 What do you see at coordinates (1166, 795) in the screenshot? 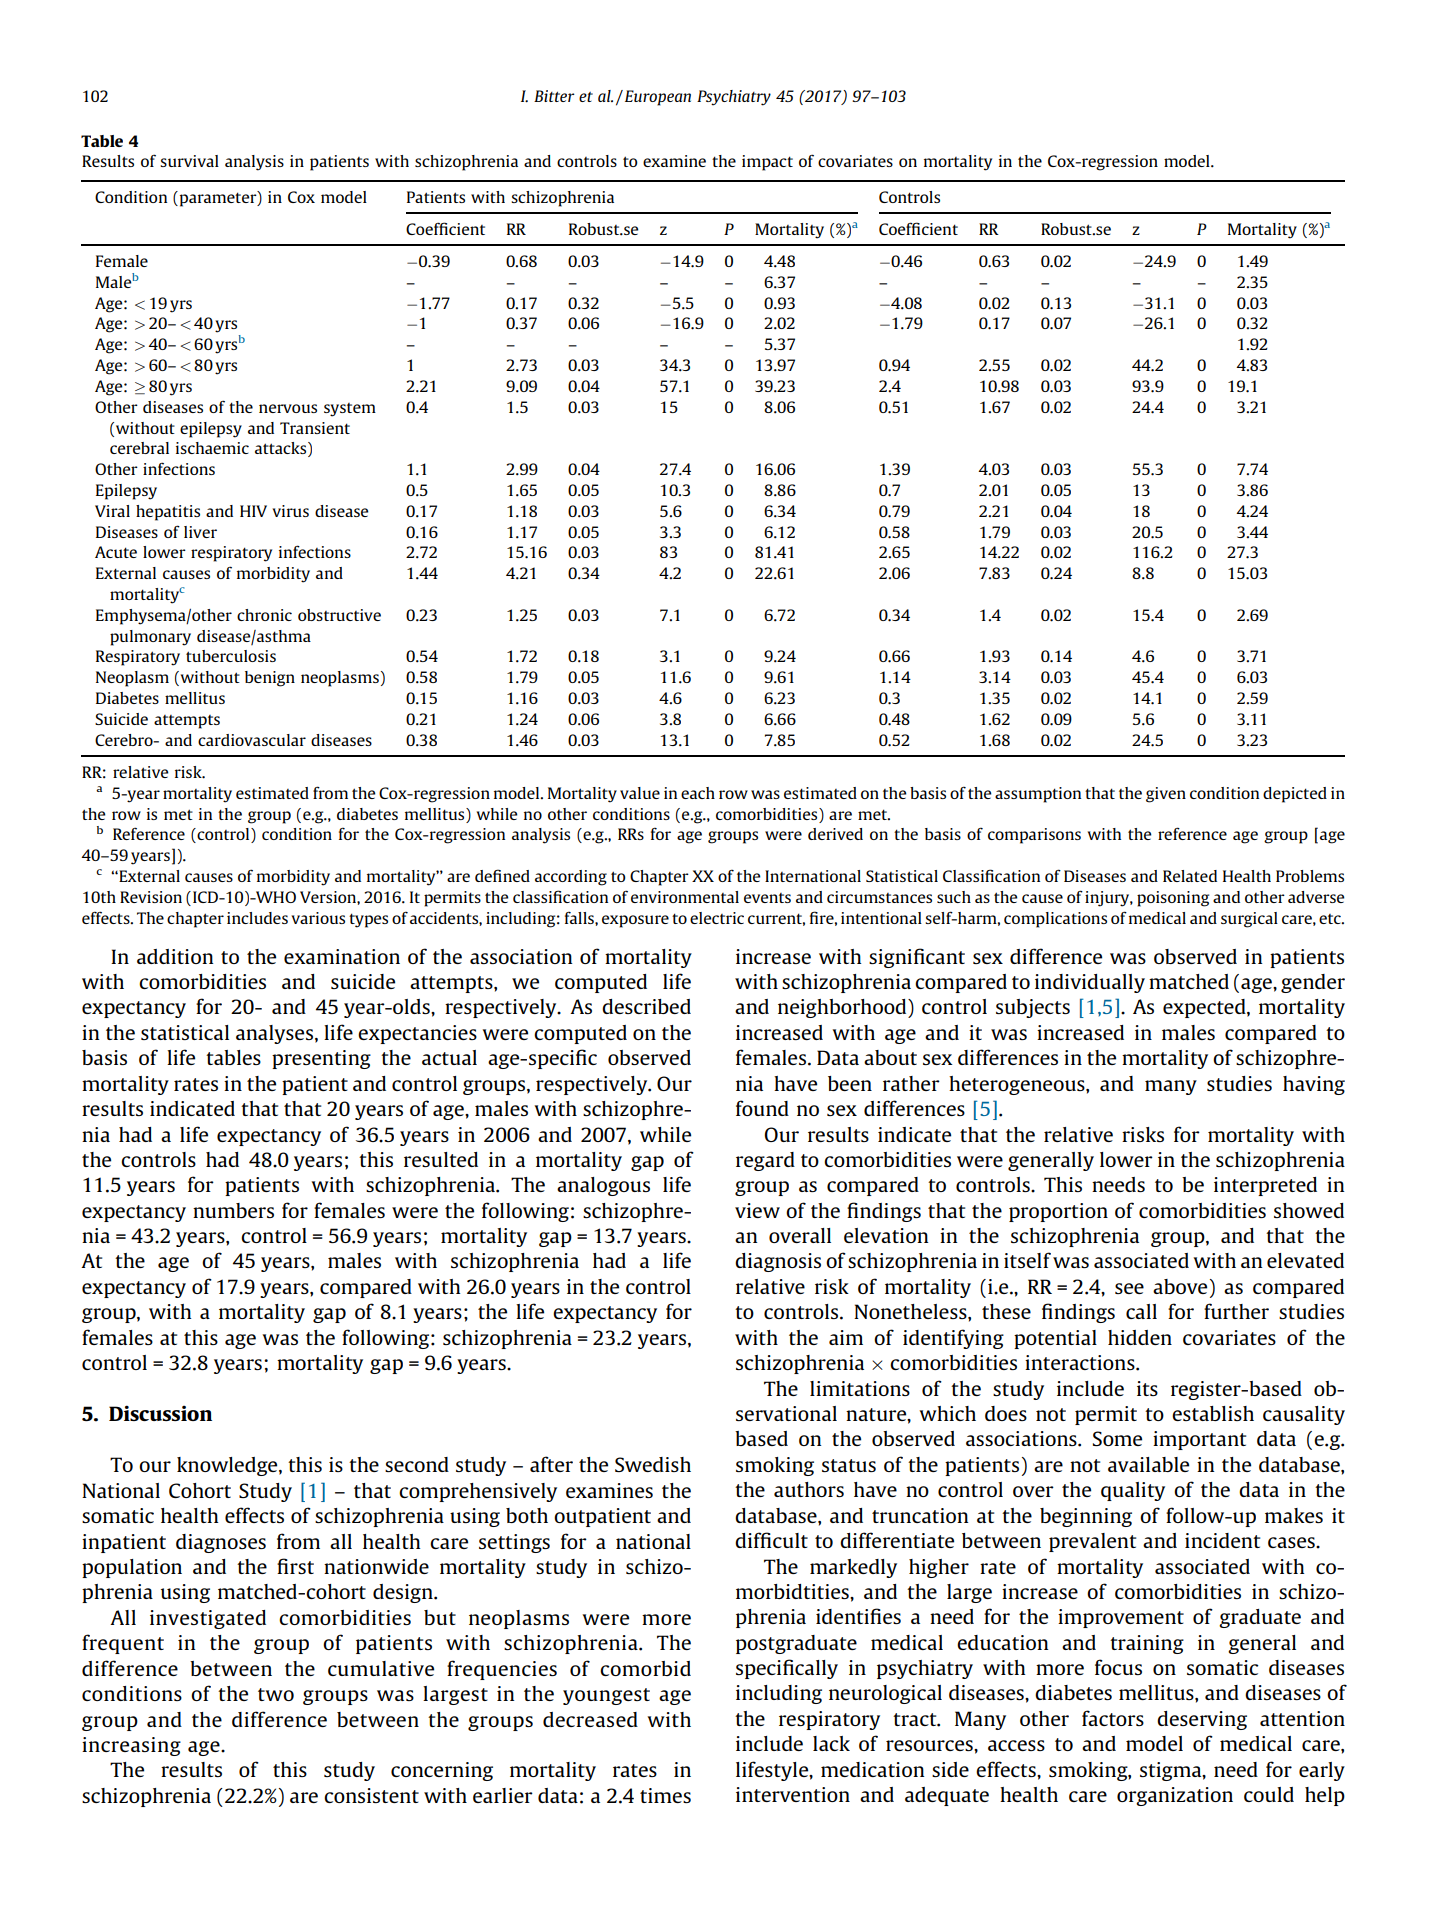
I see `given` at bounding box center [1166, 795].
